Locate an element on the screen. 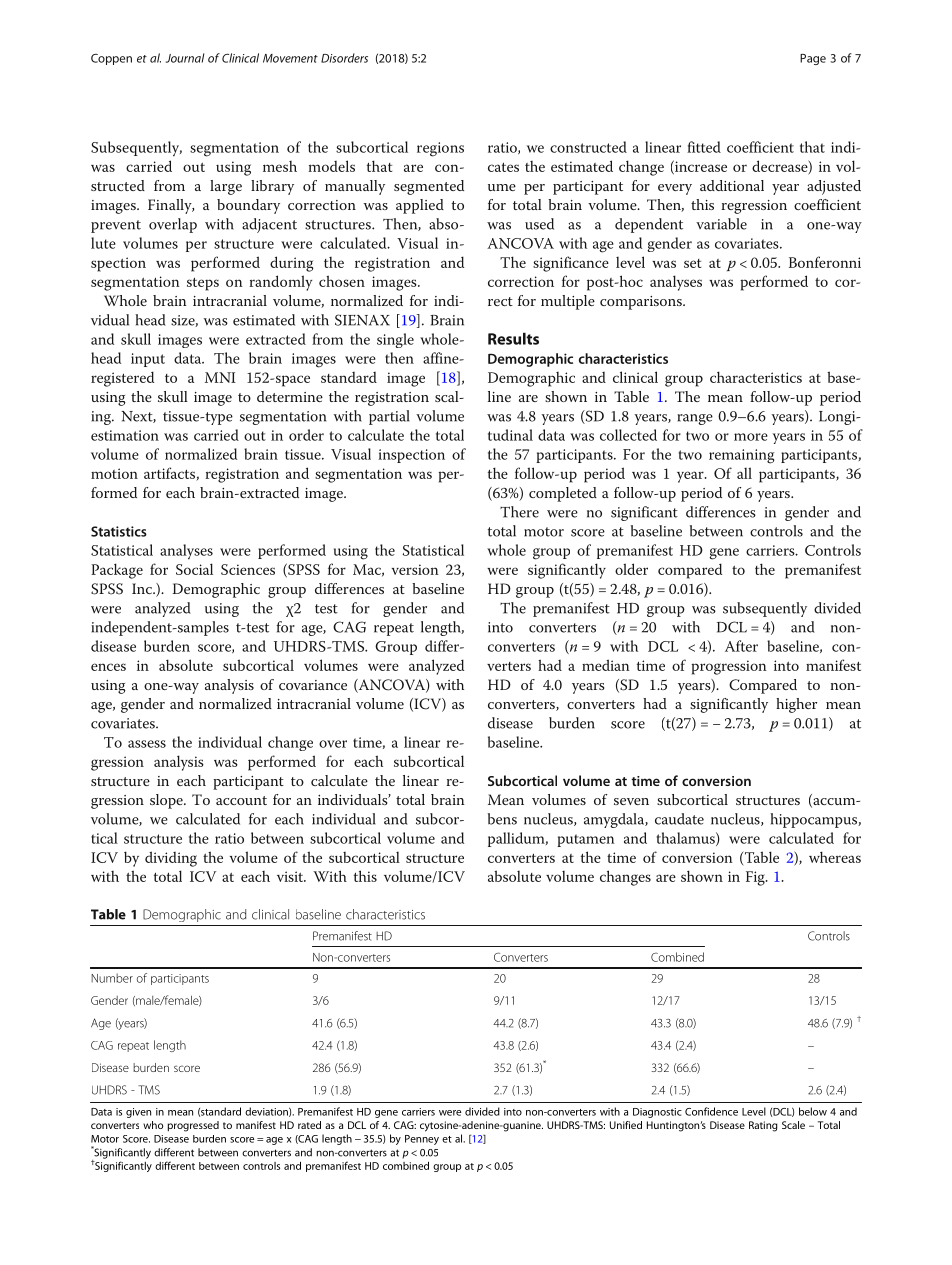 This screenshot has width=952, height=1265. There is located at coordinates (519, 512).
